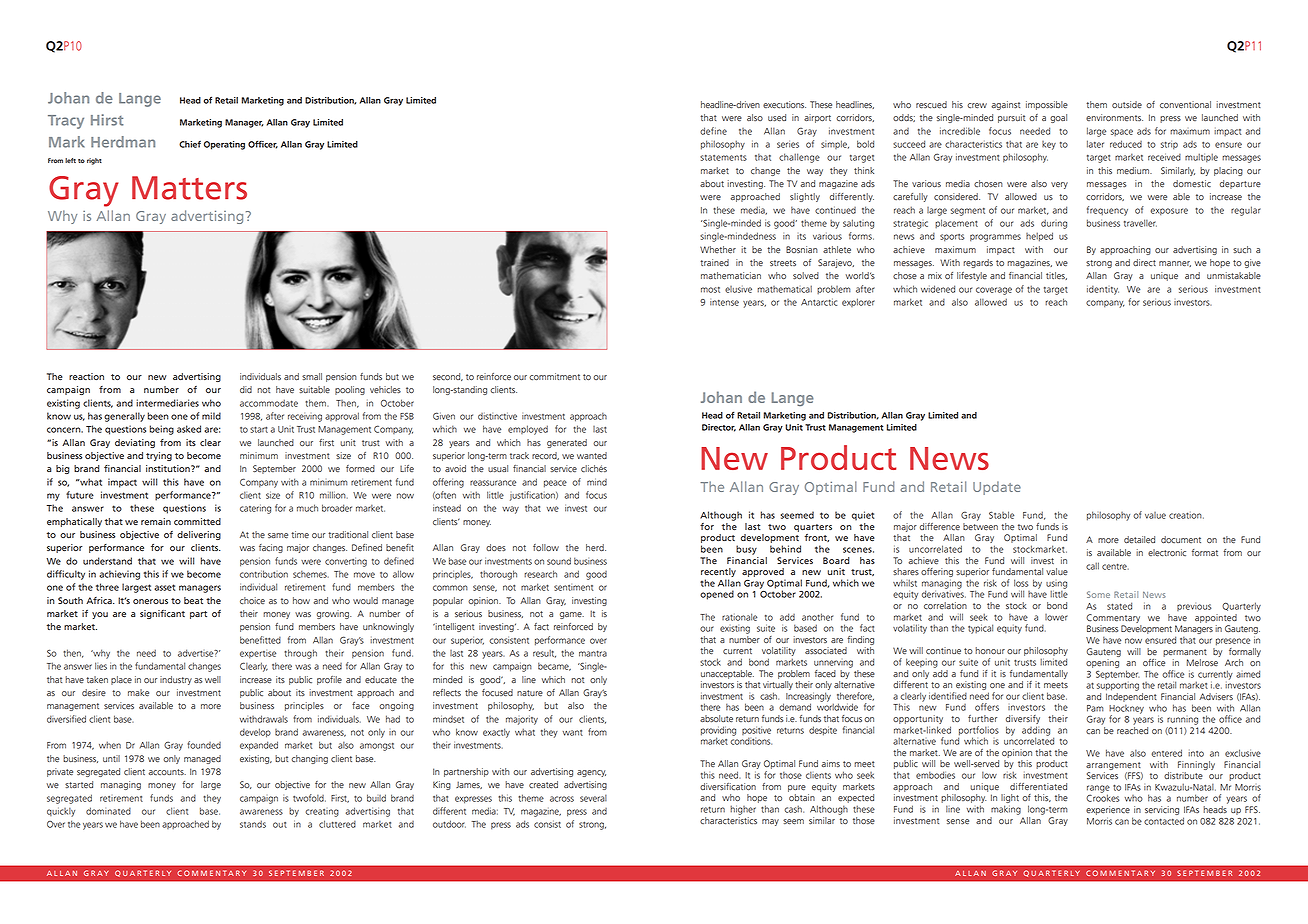 The width and height of the screenshot is (1308, 924). I want to click on mantra, so click(593, 653).
